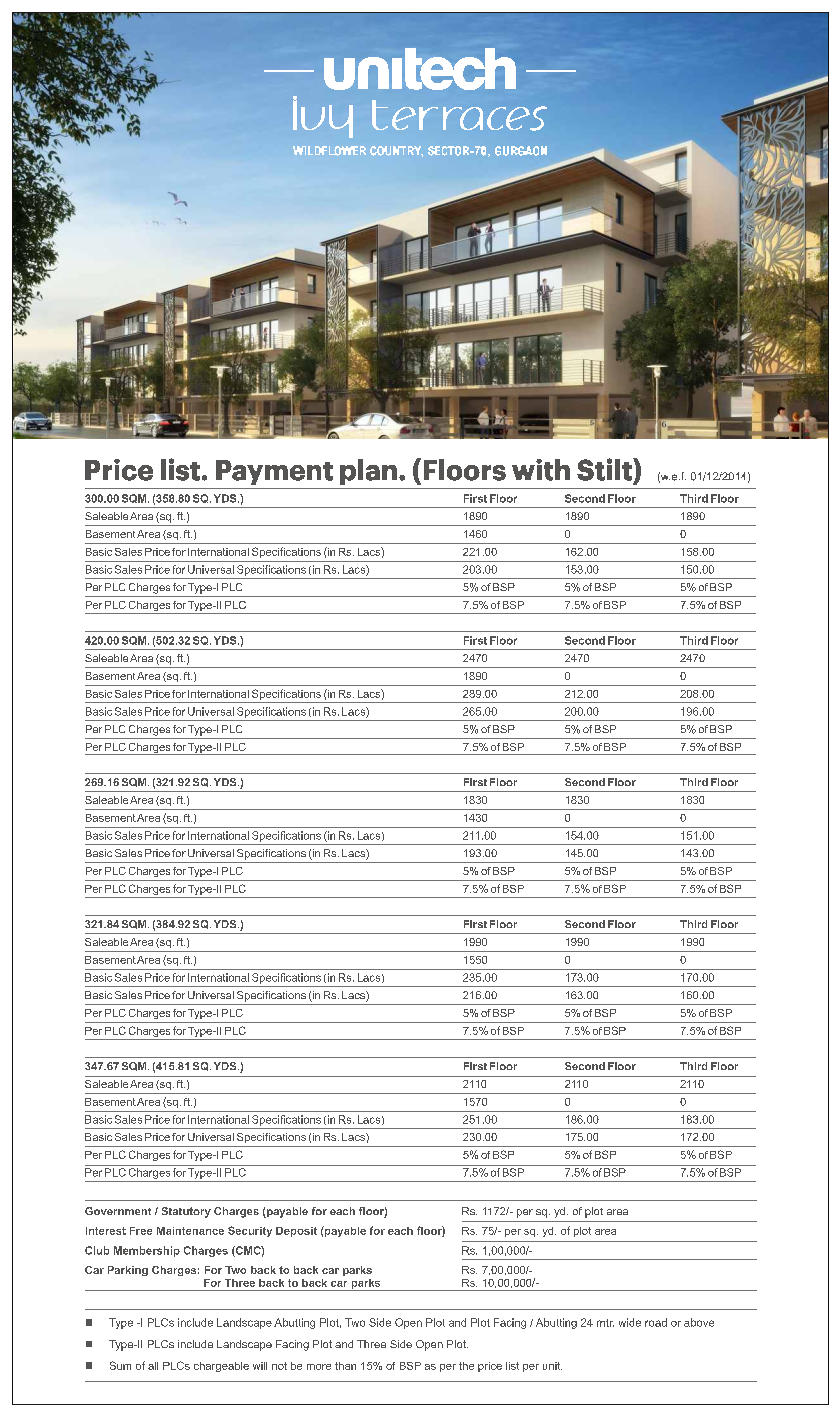  I want to click on Statutory, so click(186, 1212).
